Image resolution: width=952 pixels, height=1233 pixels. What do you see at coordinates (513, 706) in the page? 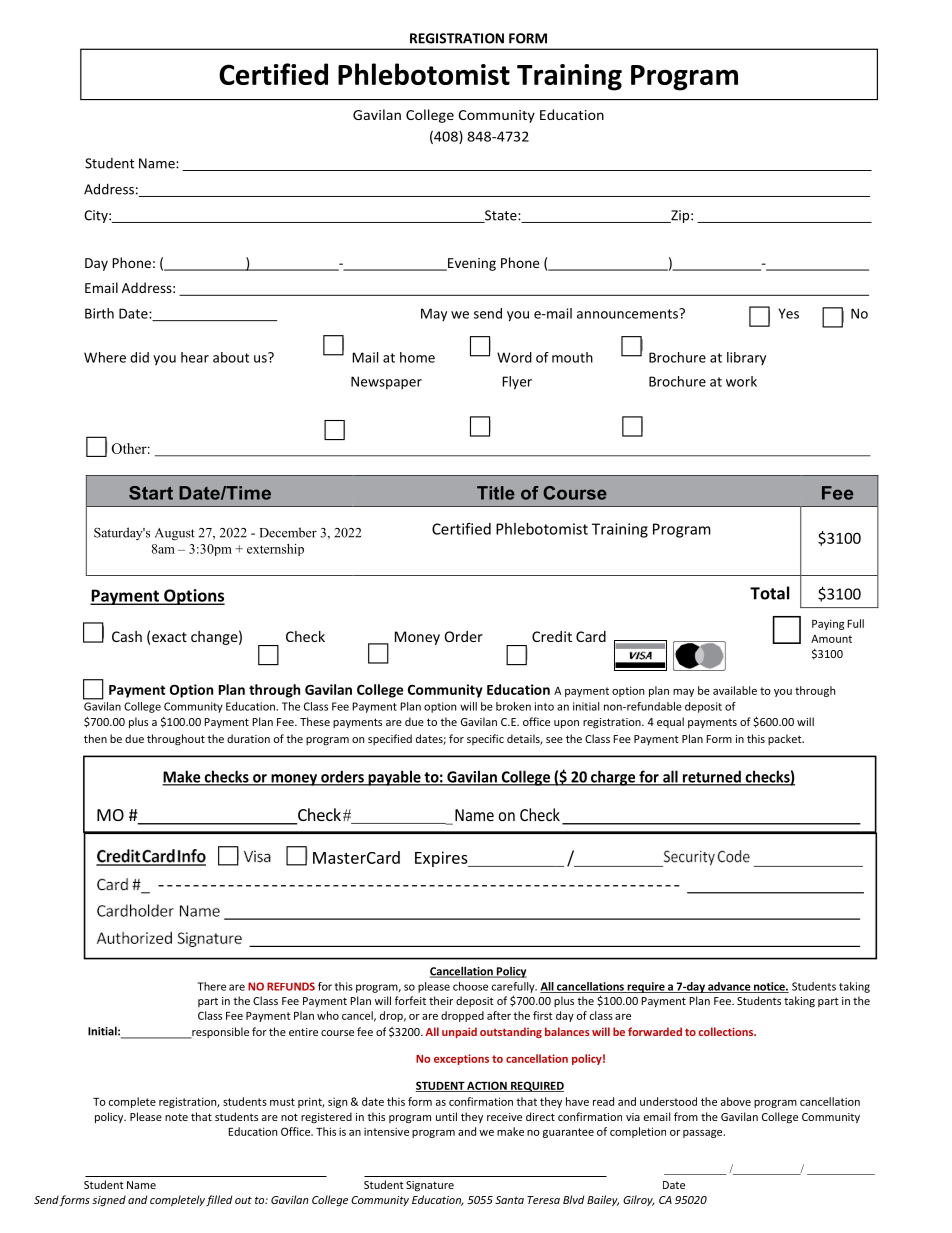
I see `broken` at bounding box center [513, 706].
